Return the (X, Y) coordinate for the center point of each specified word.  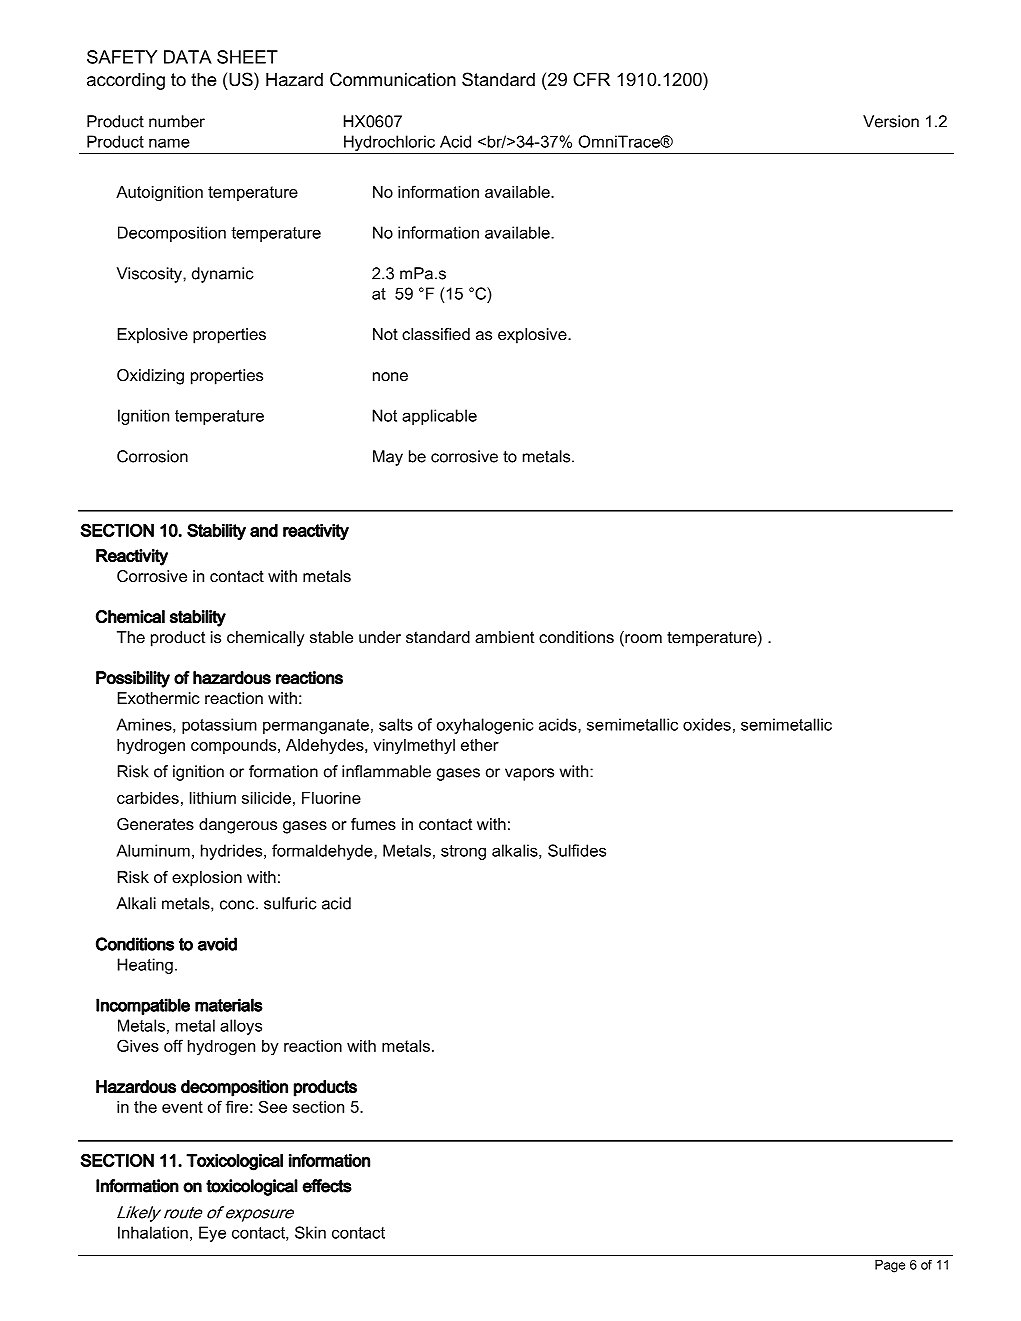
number (177, 121)
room (642, 640)
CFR (591, 79)
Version (891, 121)
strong (463, 852)
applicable (439, 417)
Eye (212, 1234)
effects (327, 1186)
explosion (207, 879)
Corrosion (152, 456)
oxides (707, 724)
